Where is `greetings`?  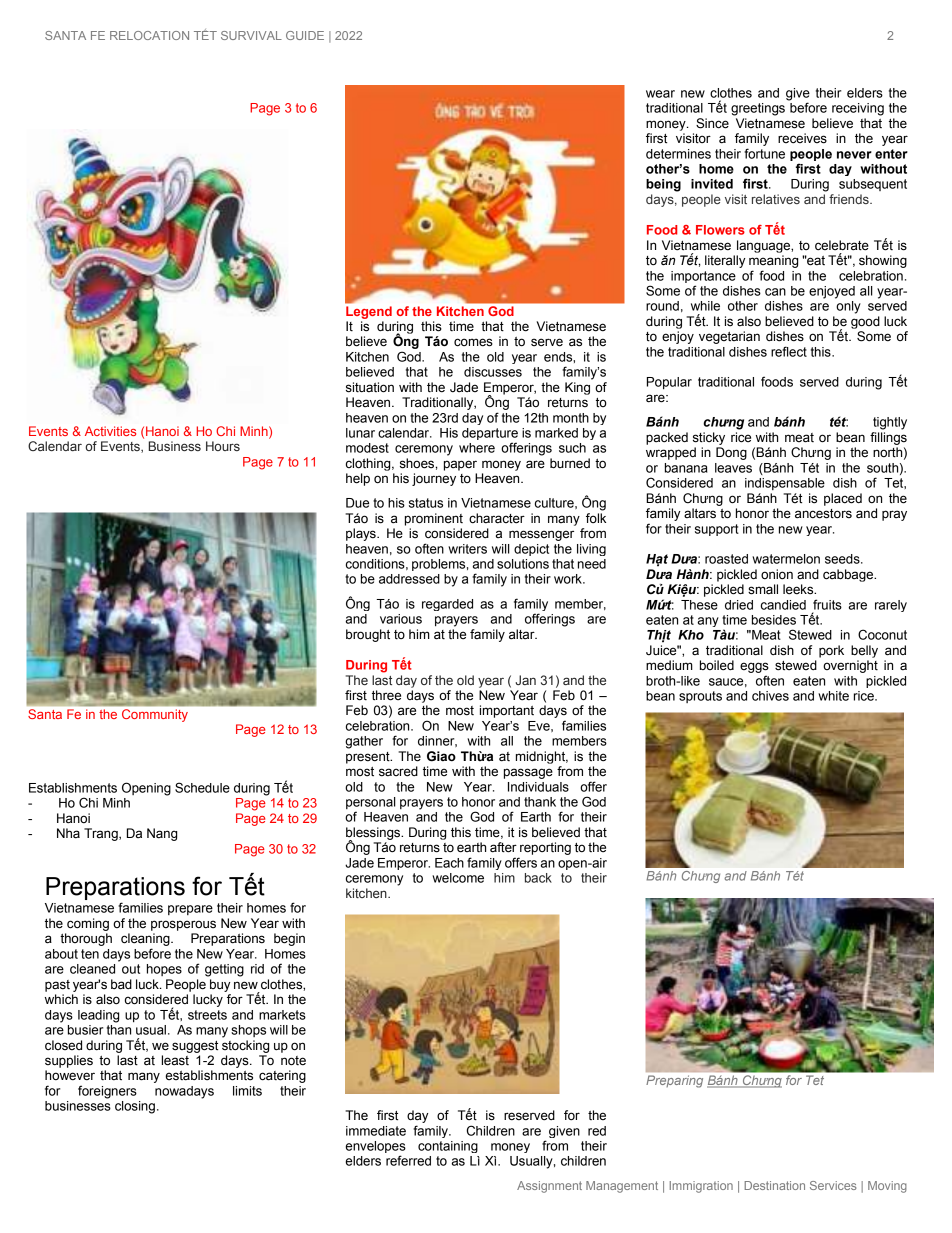 greetings is located at coordinates (758, 109).
